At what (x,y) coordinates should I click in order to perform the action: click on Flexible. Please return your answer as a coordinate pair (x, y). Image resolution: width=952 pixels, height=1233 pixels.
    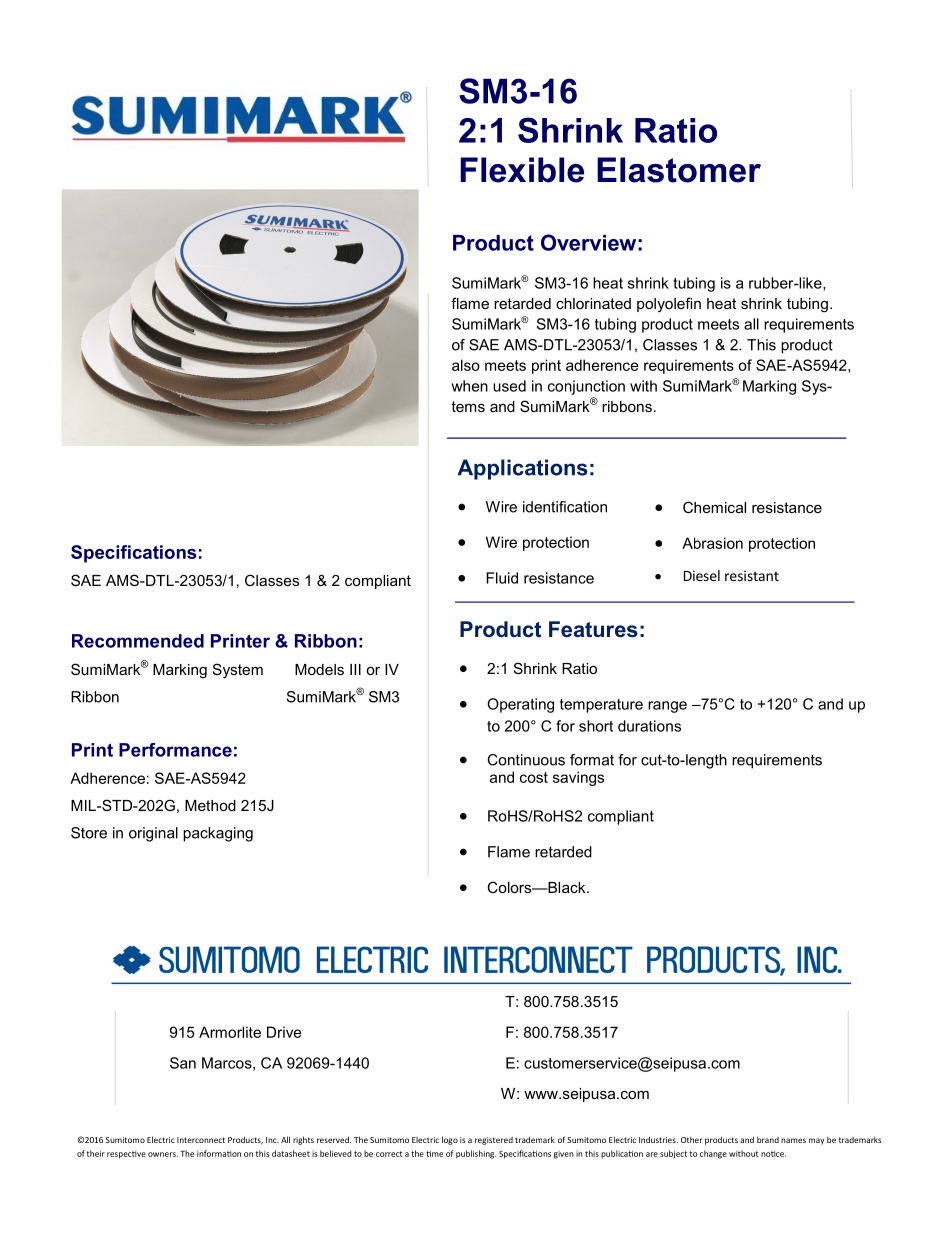
    Looking at the image, I should click on (522, 170).
